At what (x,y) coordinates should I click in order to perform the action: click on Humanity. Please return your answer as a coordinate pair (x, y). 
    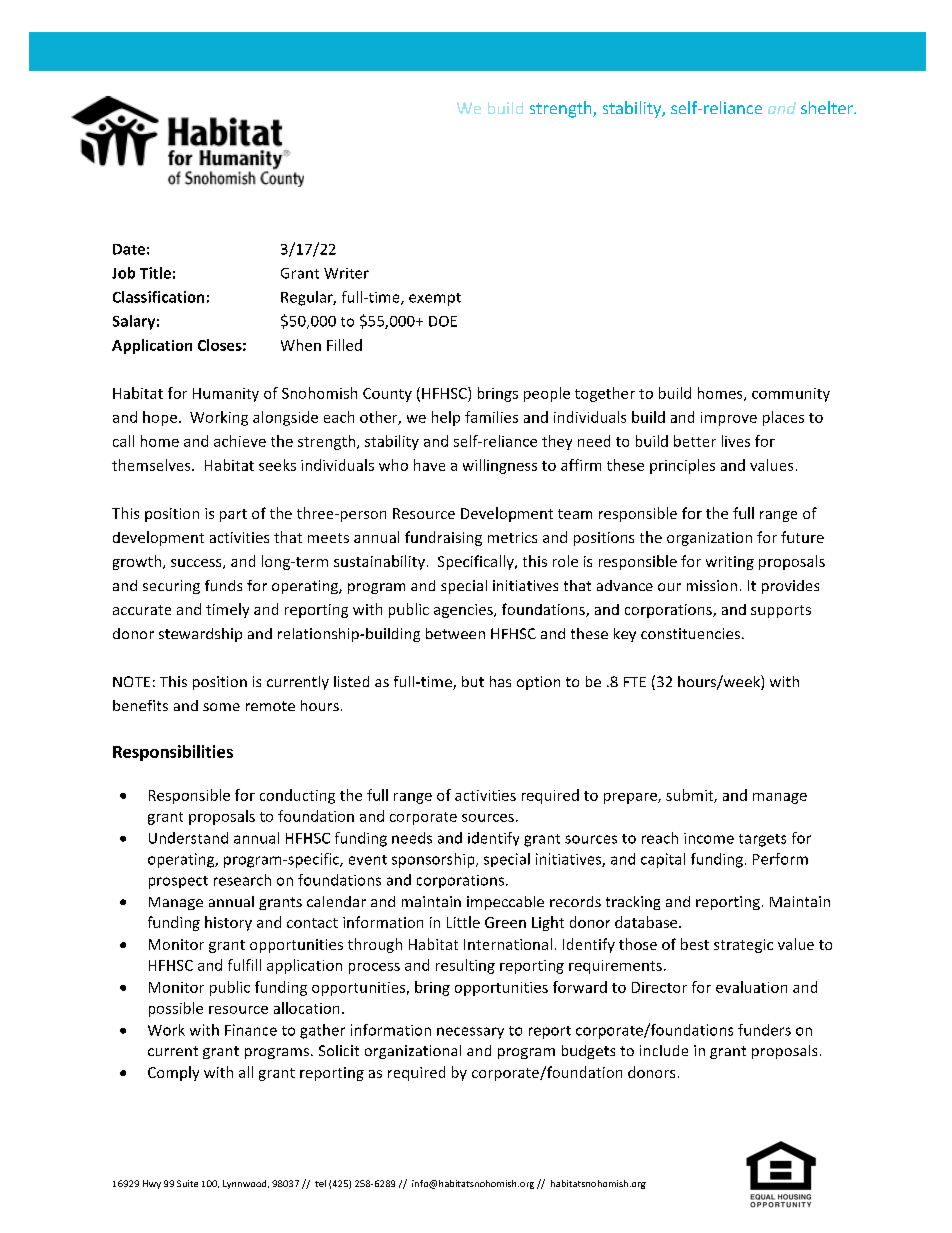
    Looking at the image, I should click on (226, 395).
